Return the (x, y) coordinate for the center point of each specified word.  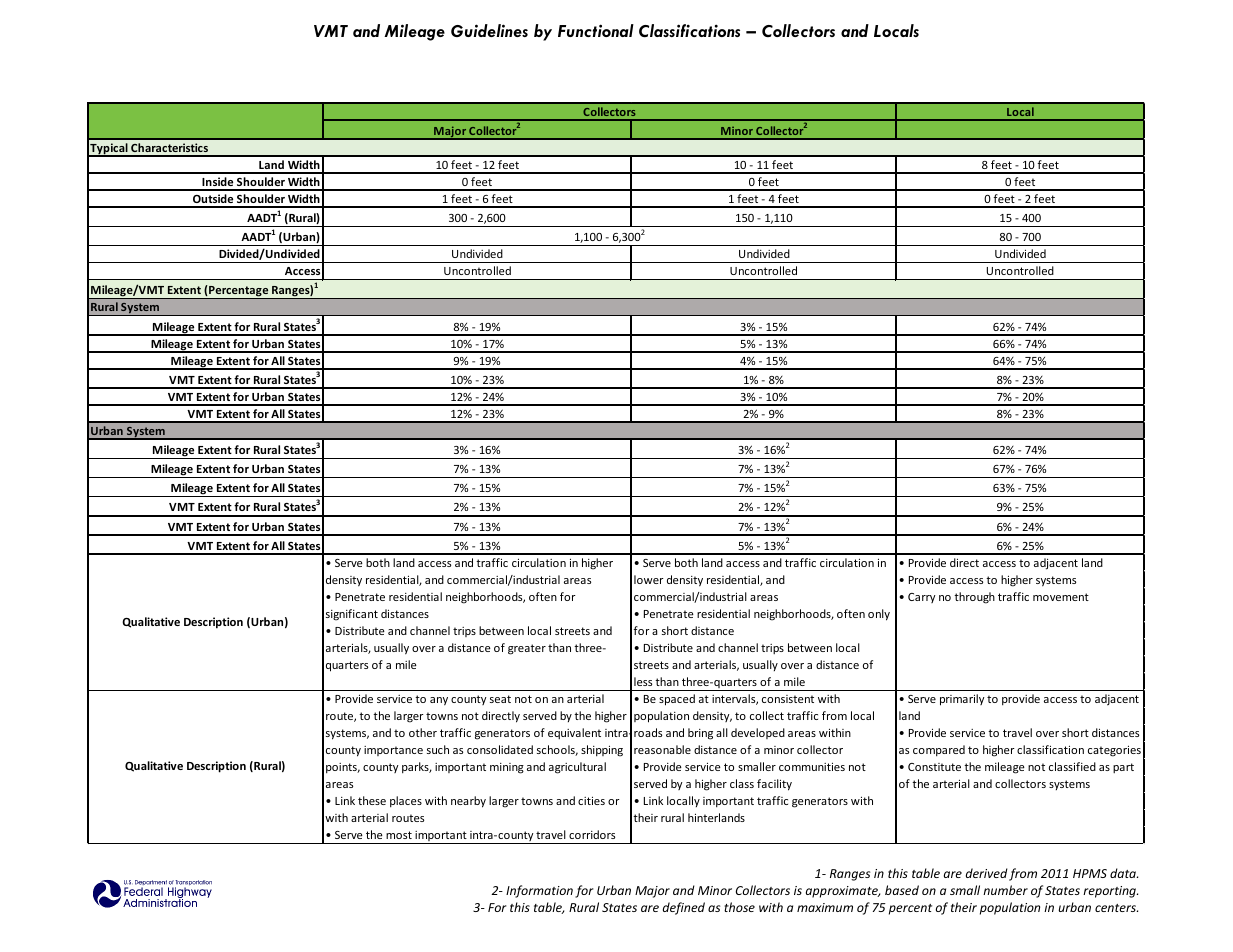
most (399, 835)
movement (1061, 597)
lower (649, 579)
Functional (596, 30)
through (974, 598)
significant (352, 615)
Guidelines (489, 30)
